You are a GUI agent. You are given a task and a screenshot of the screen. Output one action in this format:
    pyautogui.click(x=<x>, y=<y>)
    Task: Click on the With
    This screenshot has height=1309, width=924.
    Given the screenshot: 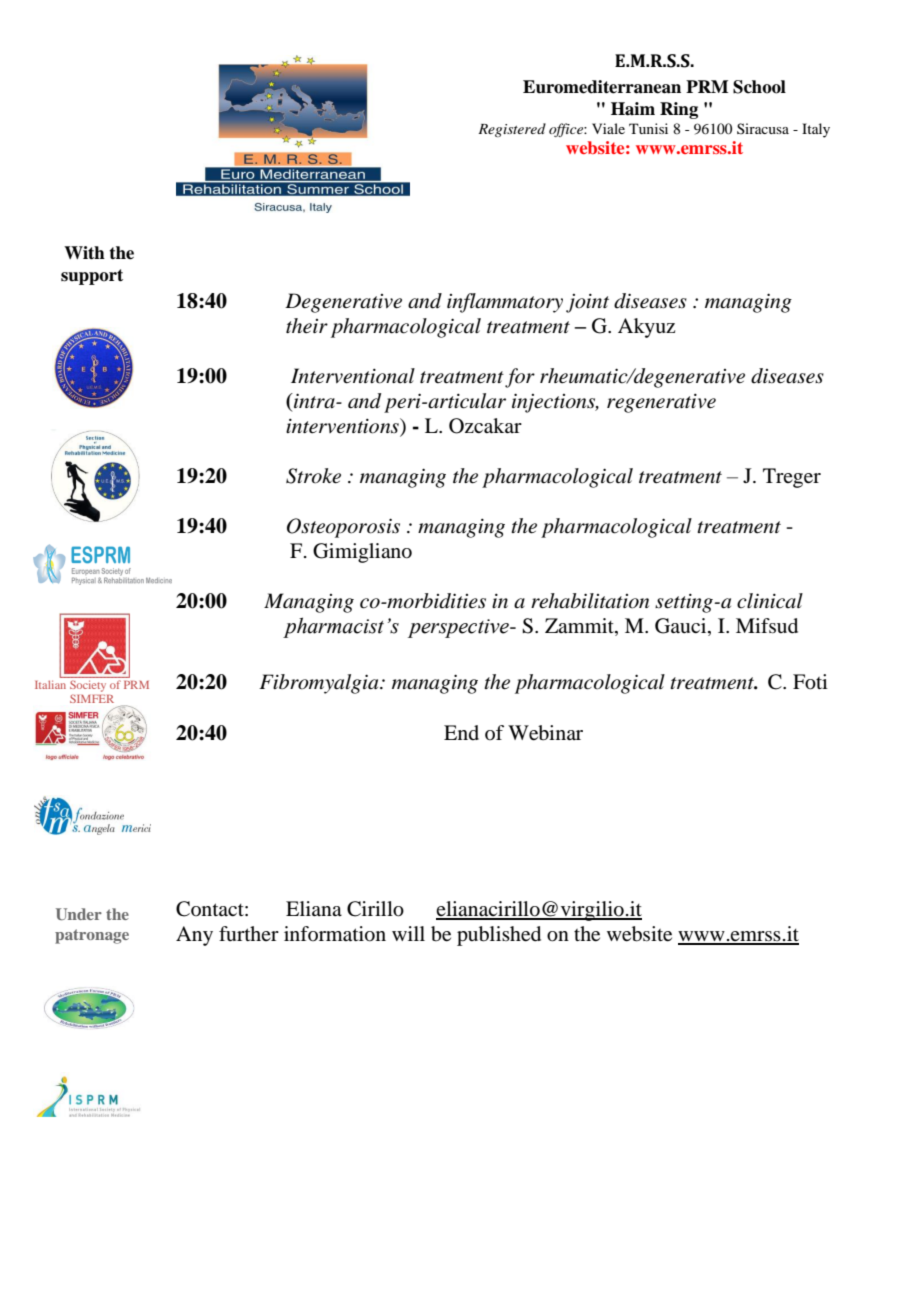 What is the action you would take?
    pyautogui.click(x=84, y=253)
